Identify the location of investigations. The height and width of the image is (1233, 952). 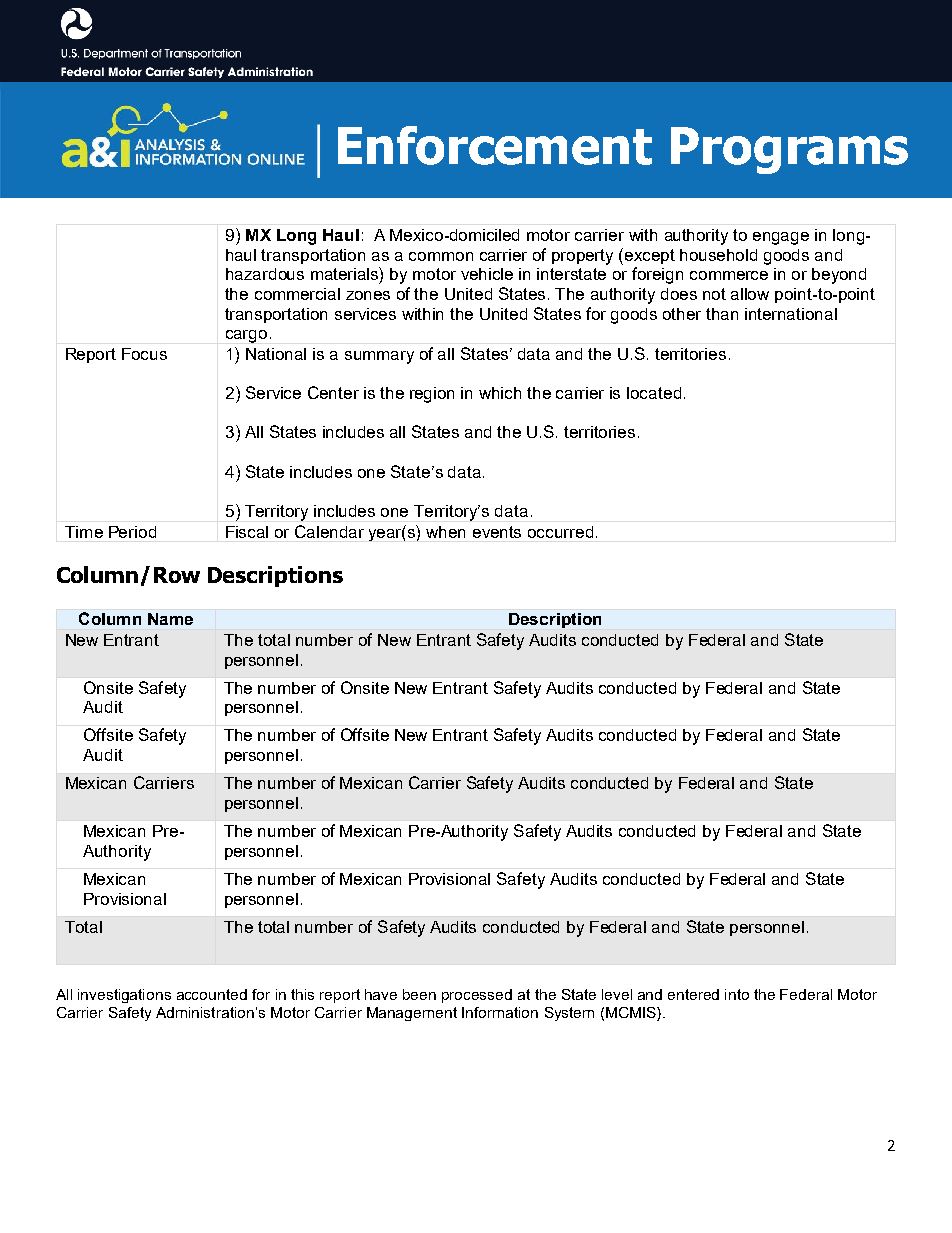
(124, 996).
